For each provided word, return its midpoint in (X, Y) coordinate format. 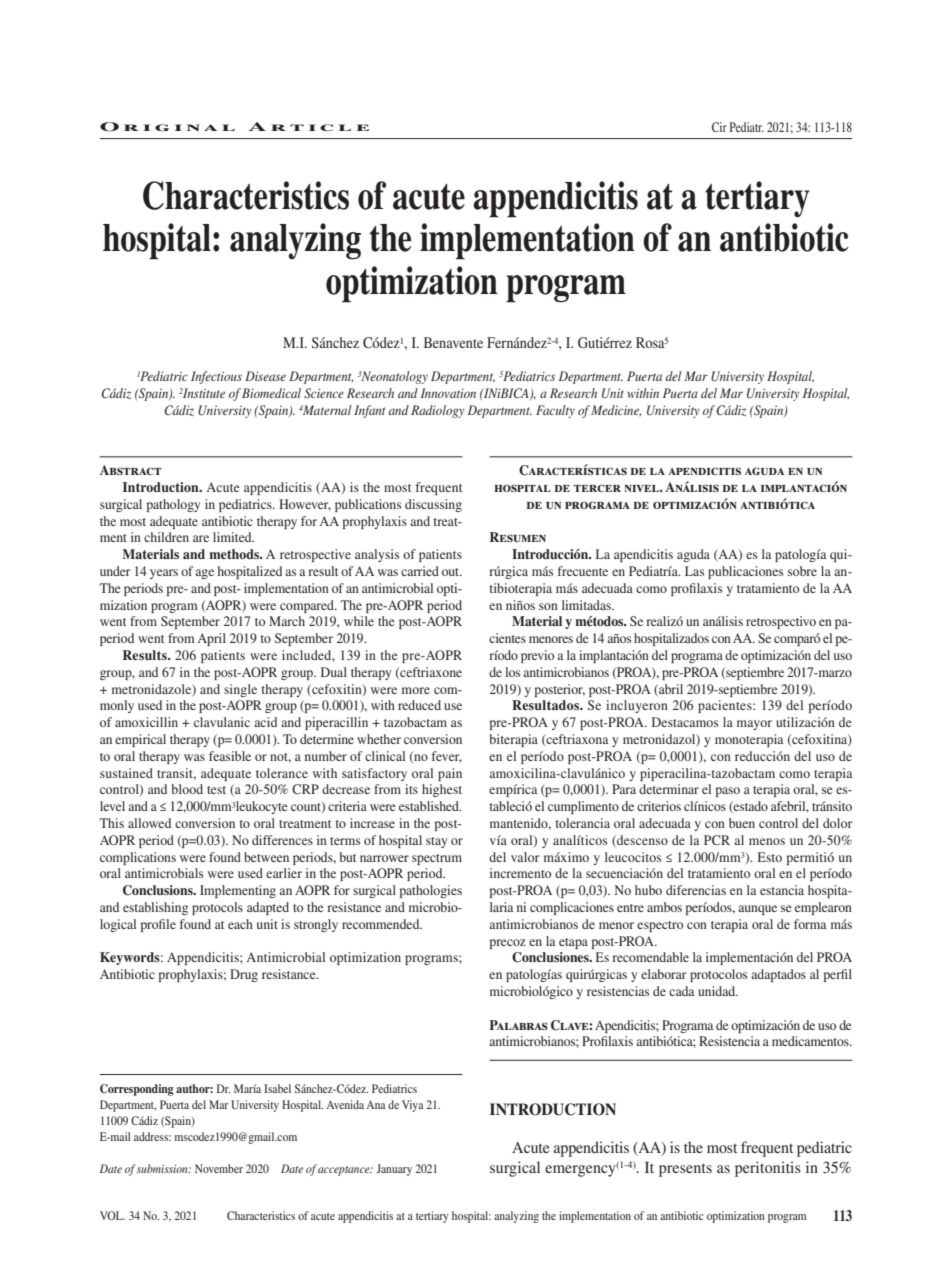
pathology (173, 505)
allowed (149, 823)
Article (309, 126)
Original (167, 127)
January (394, 1170)
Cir (719, 127)
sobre (802, 571)
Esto (770, 857)
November (219, 1168)
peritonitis (768, 1169)
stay (436, 842)
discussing (433, 505)
